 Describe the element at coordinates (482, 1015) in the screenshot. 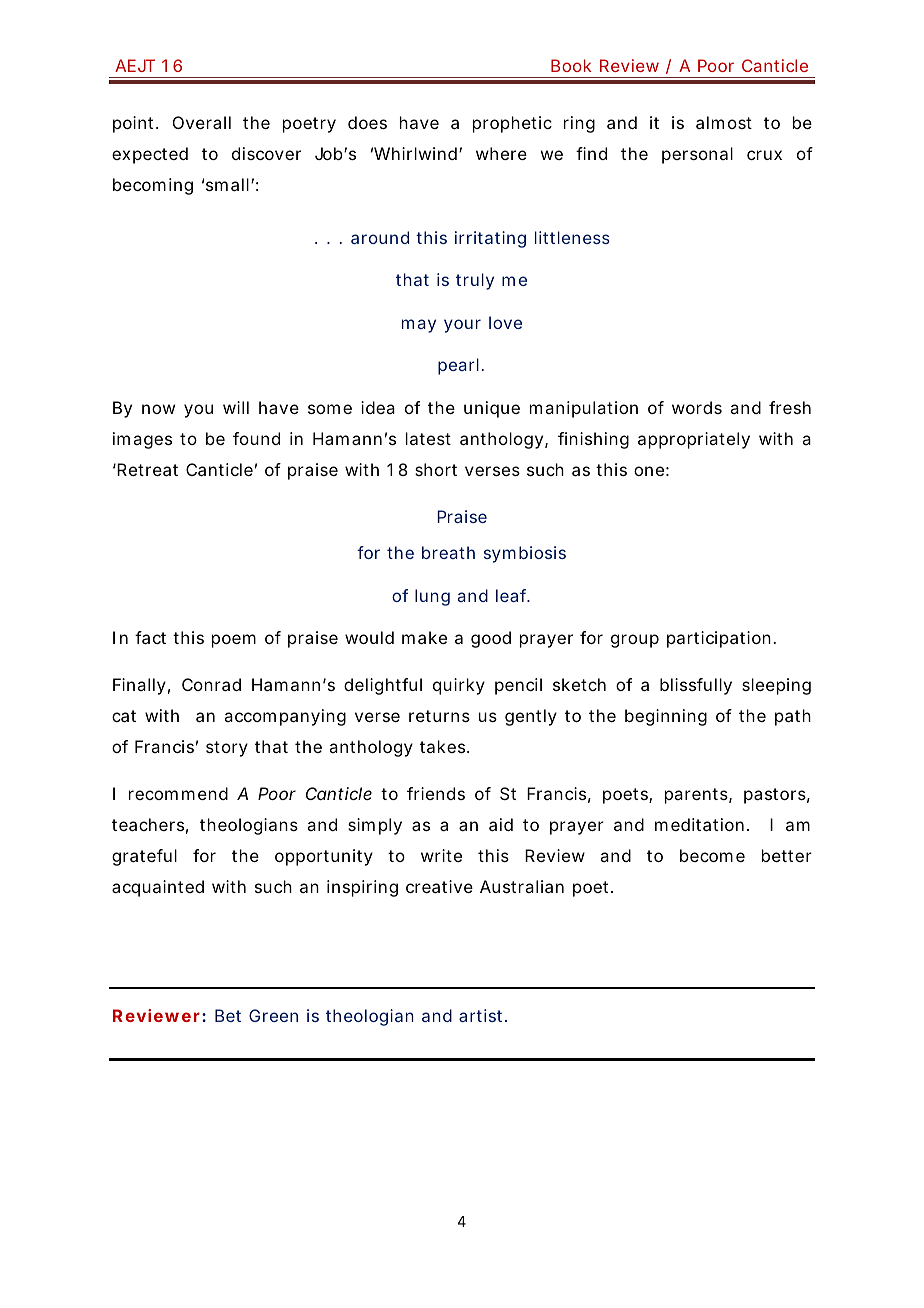

I see `artist` at that location.
